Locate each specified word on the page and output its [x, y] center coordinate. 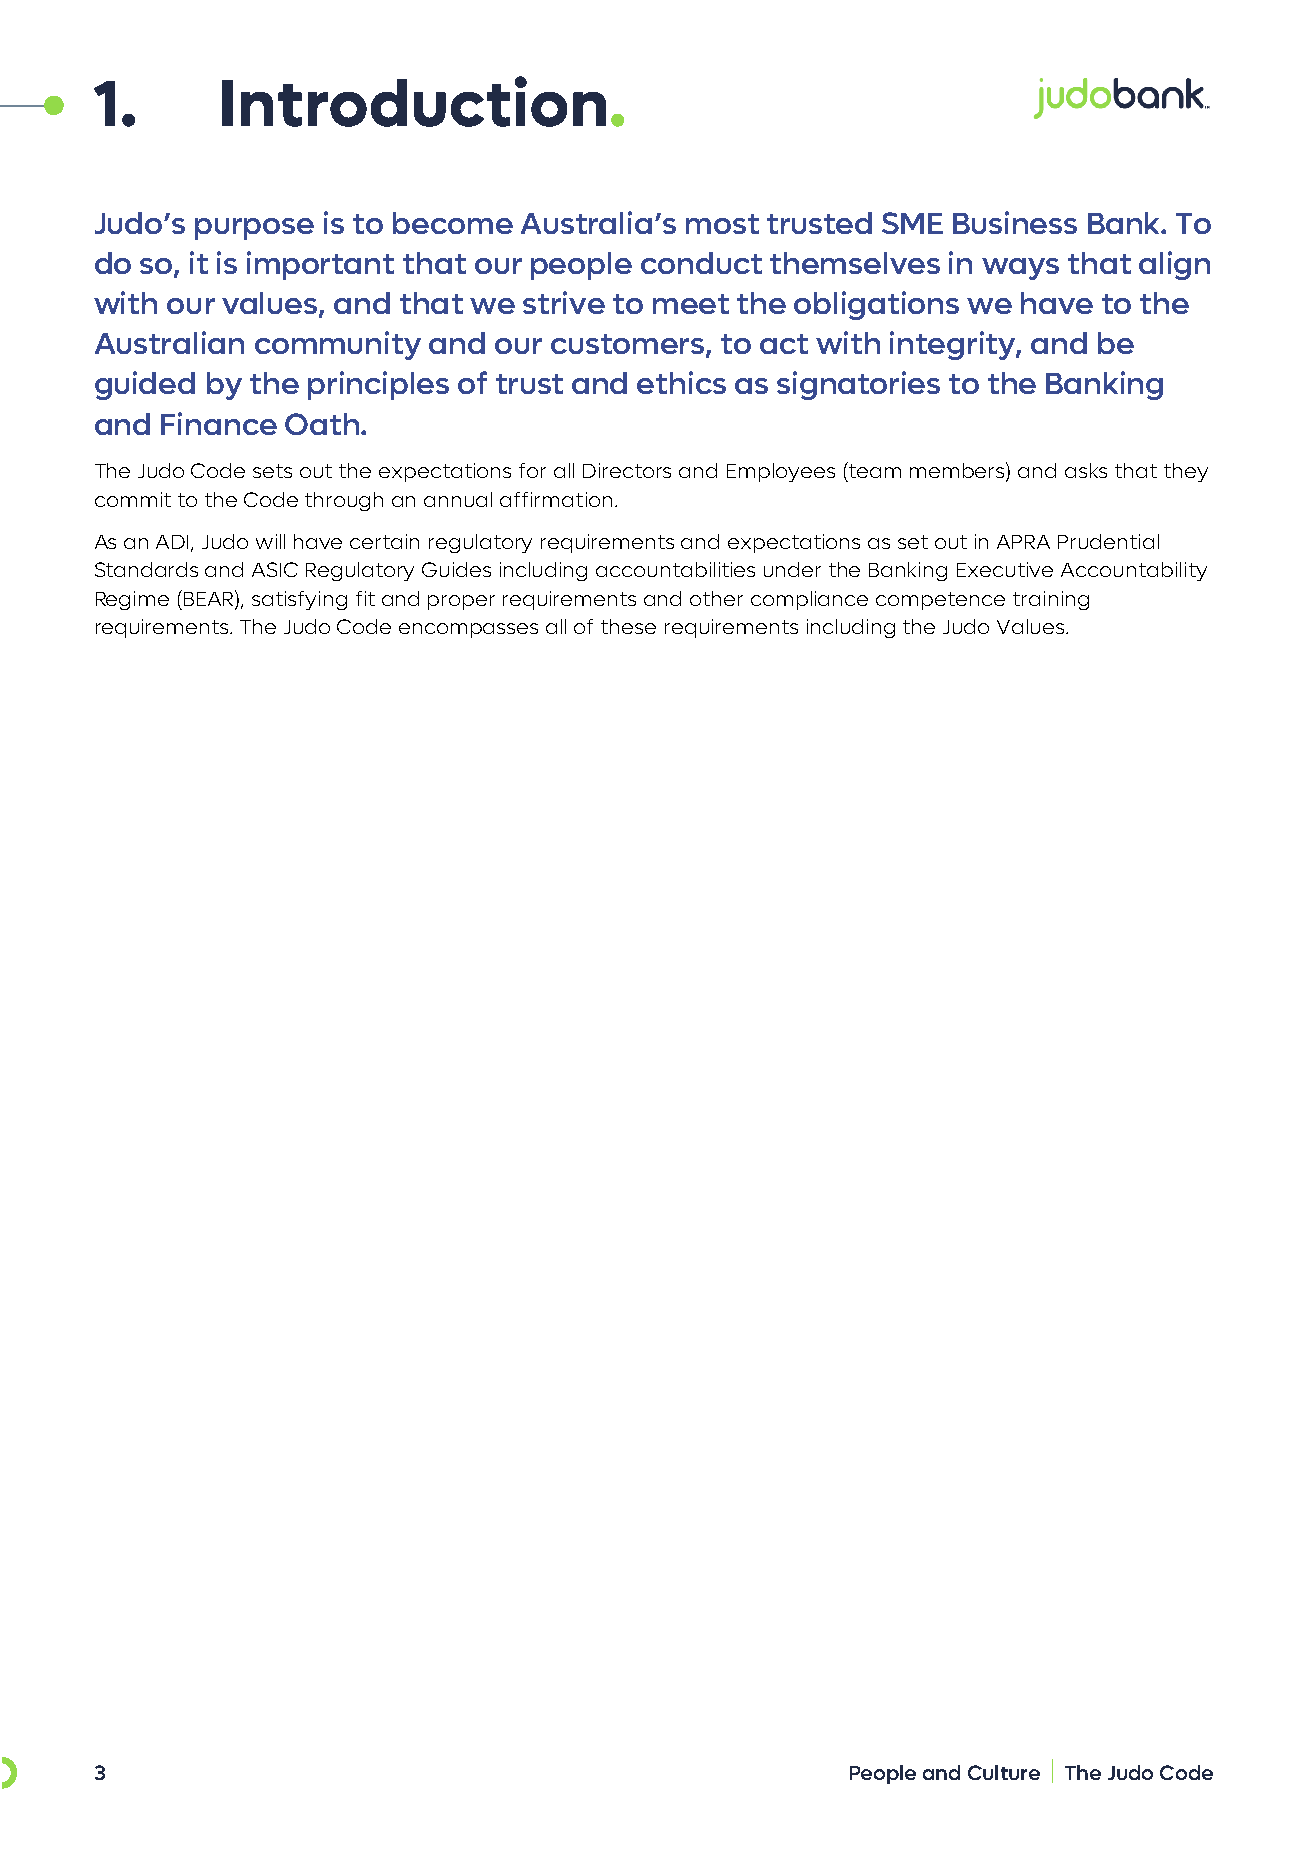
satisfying [299, 600]
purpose [254, 229]
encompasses [468, 630]
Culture [1004, 1772]
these [628, 626]
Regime [132, 600]
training [1051, 600]
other [716, 598]
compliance [809, 600]
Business [1015, 222]
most [722, 224]
